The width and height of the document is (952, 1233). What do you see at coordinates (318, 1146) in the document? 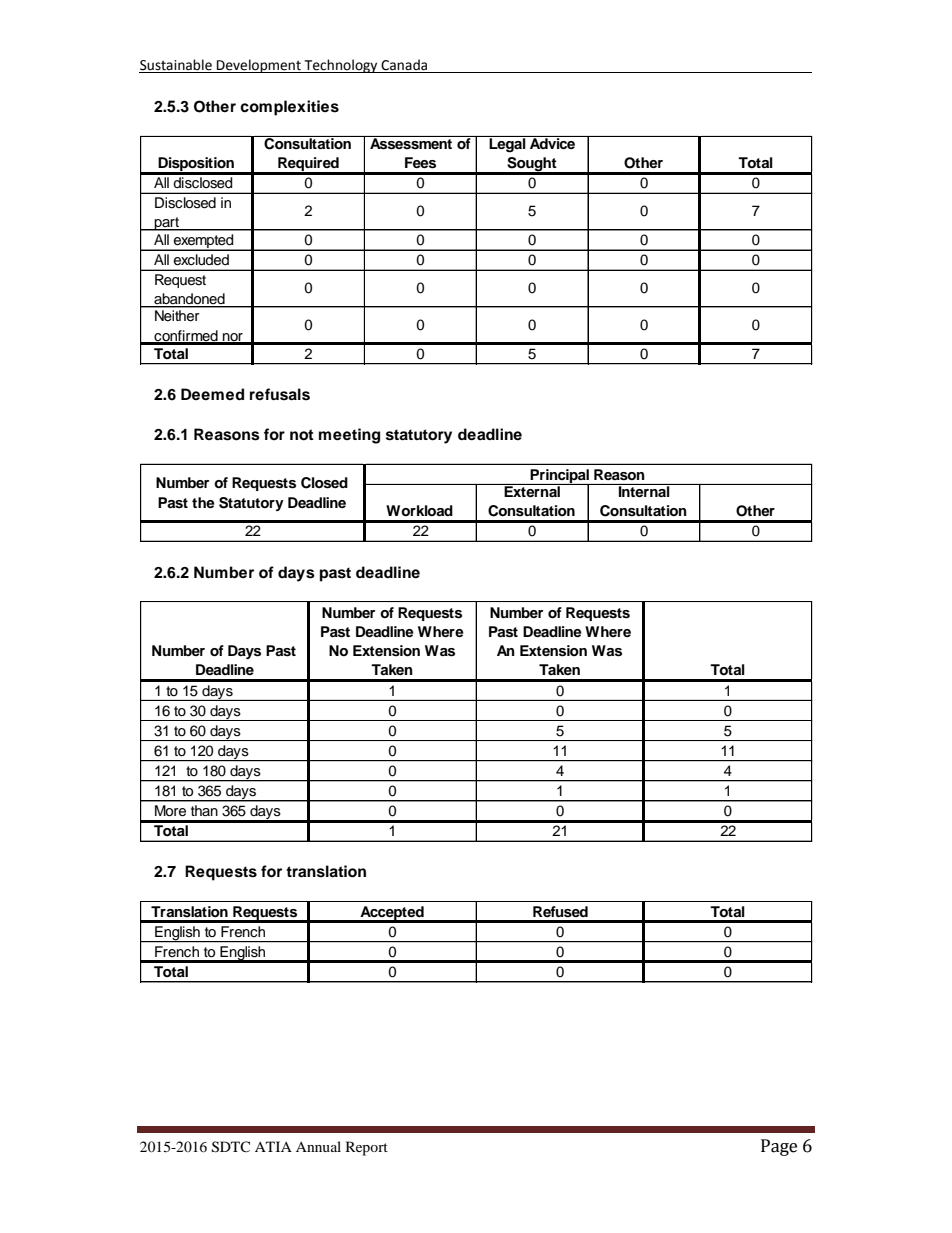
I see `Annual` at bounding box center [318, 1146].
